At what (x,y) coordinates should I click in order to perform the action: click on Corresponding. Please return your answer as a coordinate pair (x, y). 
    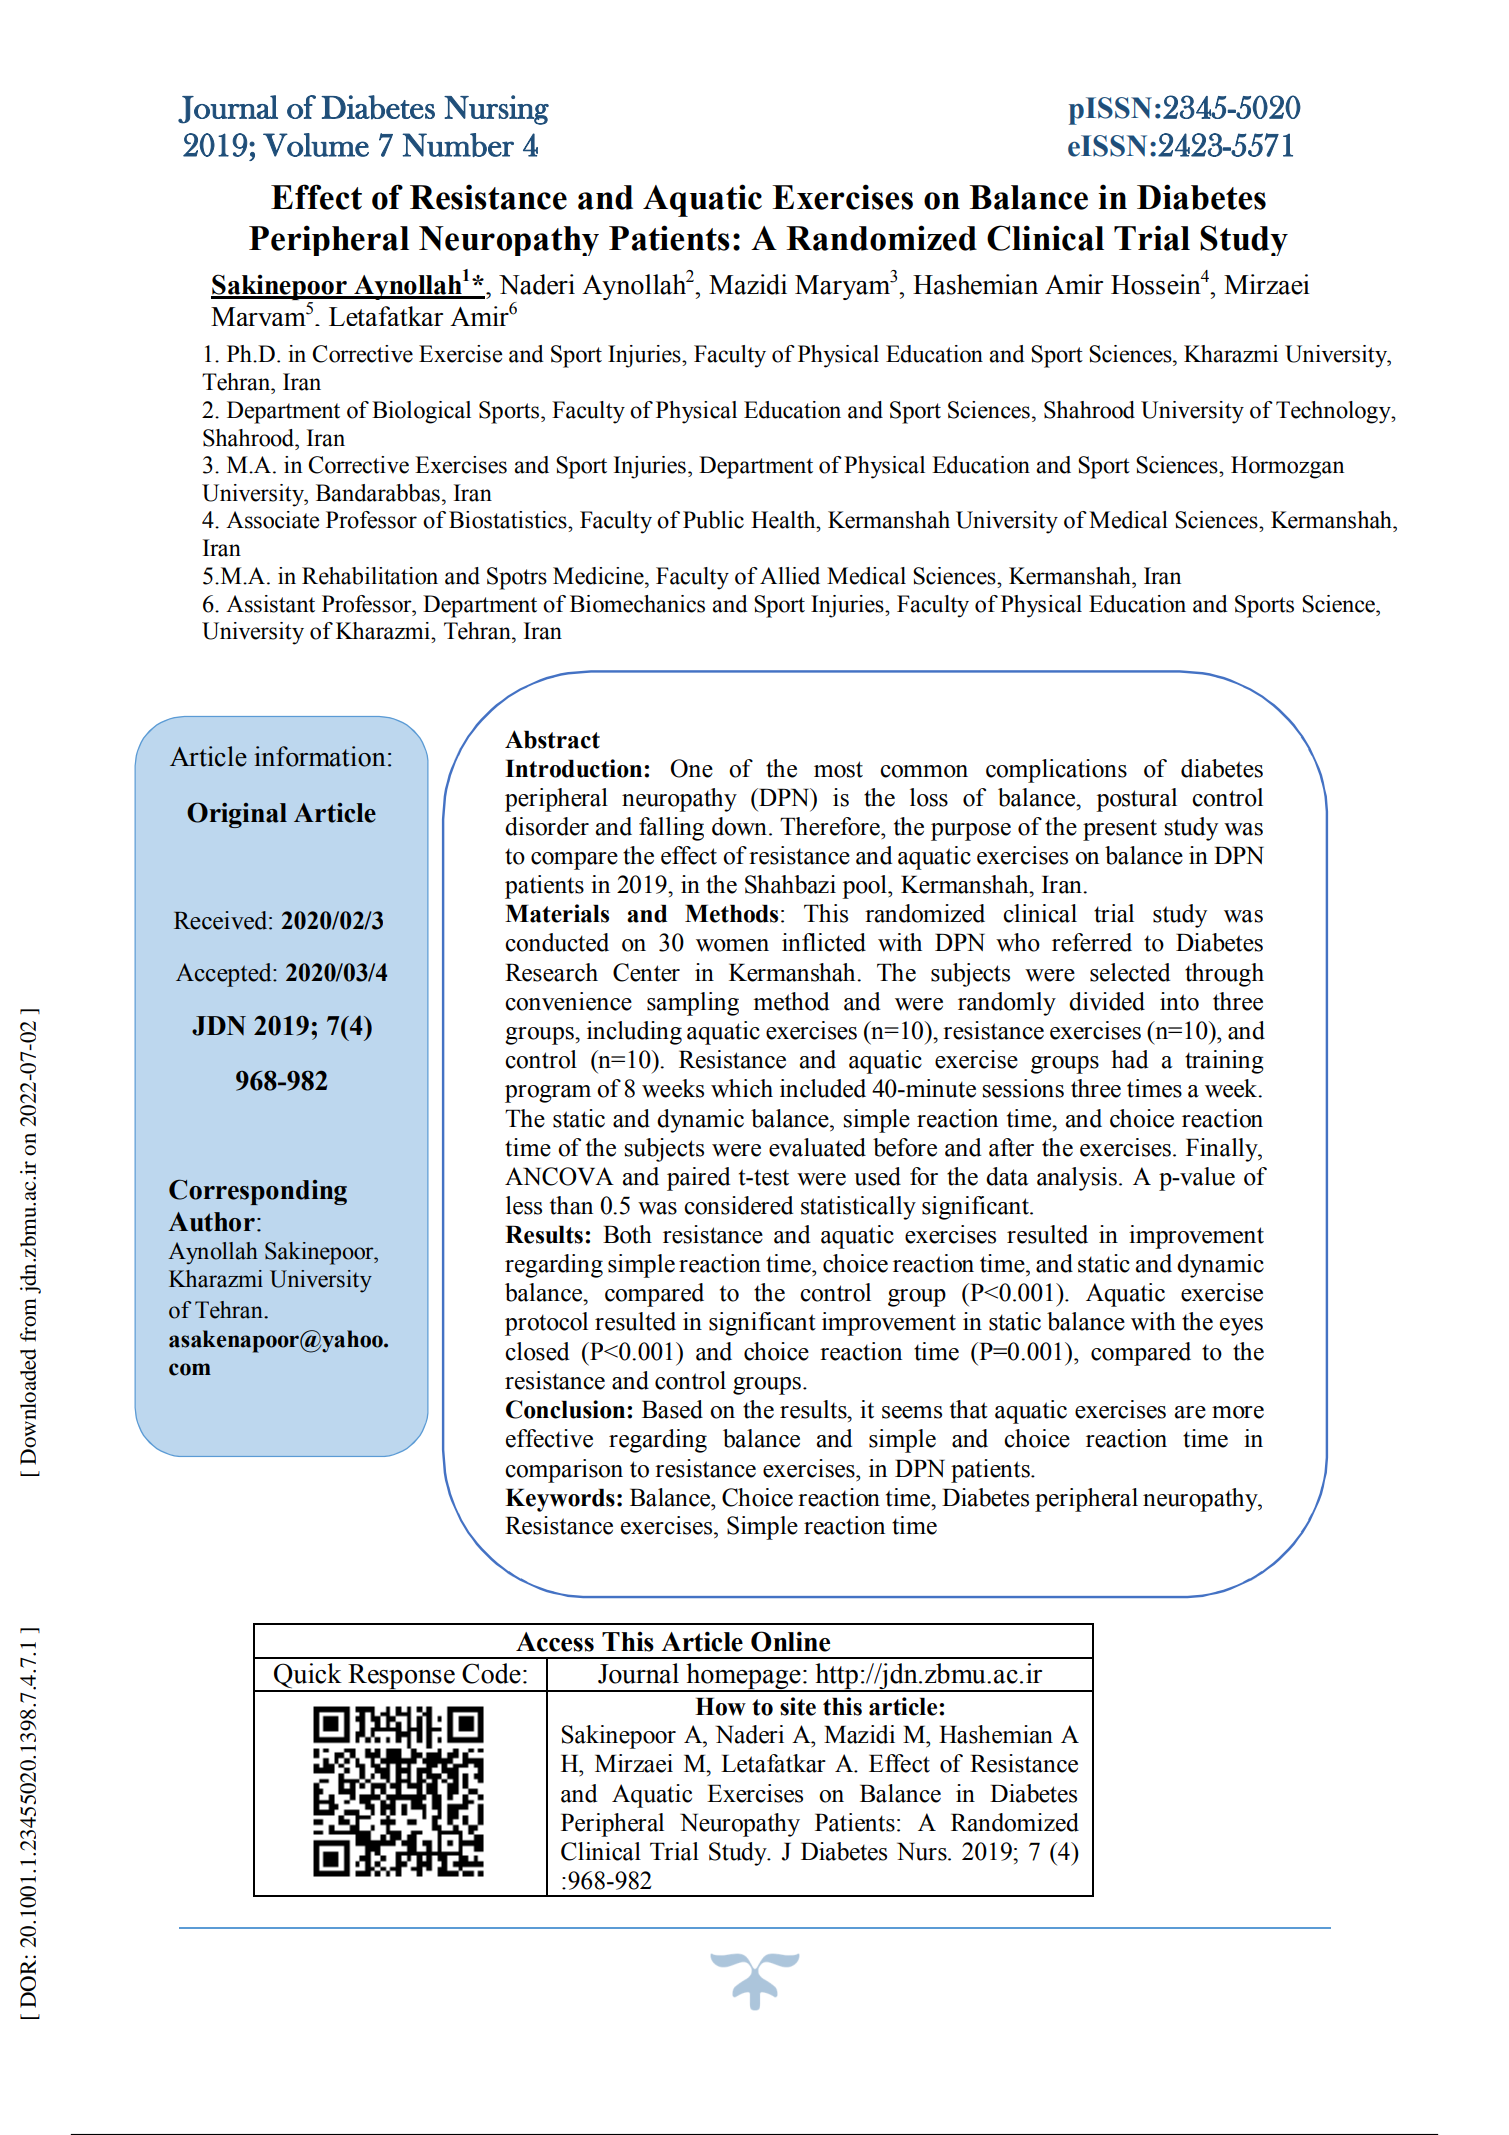
    Looking at the image, I should click on (258, 1192).
